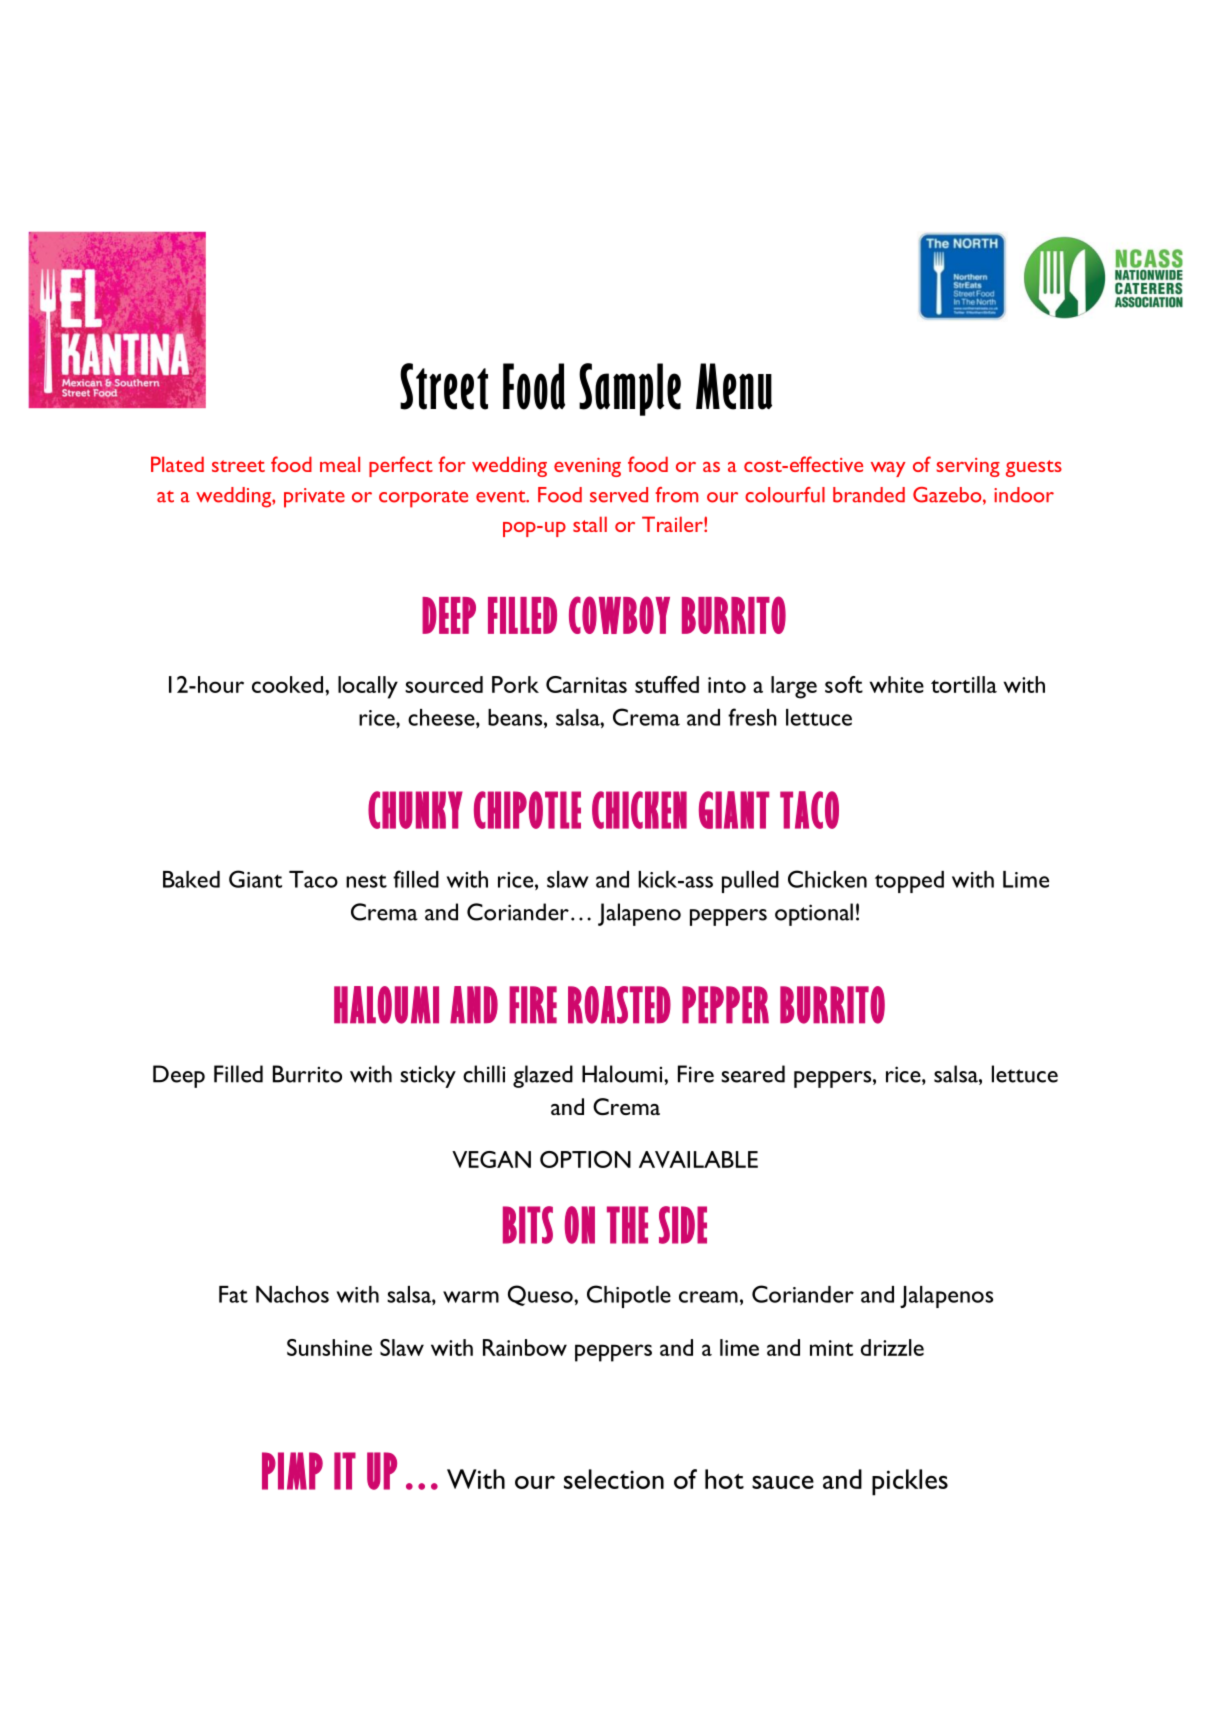 The width and height of the screenshot is (1211, 1712). What do you see at coordinates (619, 1005) in the screenshot?
I see `ROASTED` at bounding box center [619, 1005].
